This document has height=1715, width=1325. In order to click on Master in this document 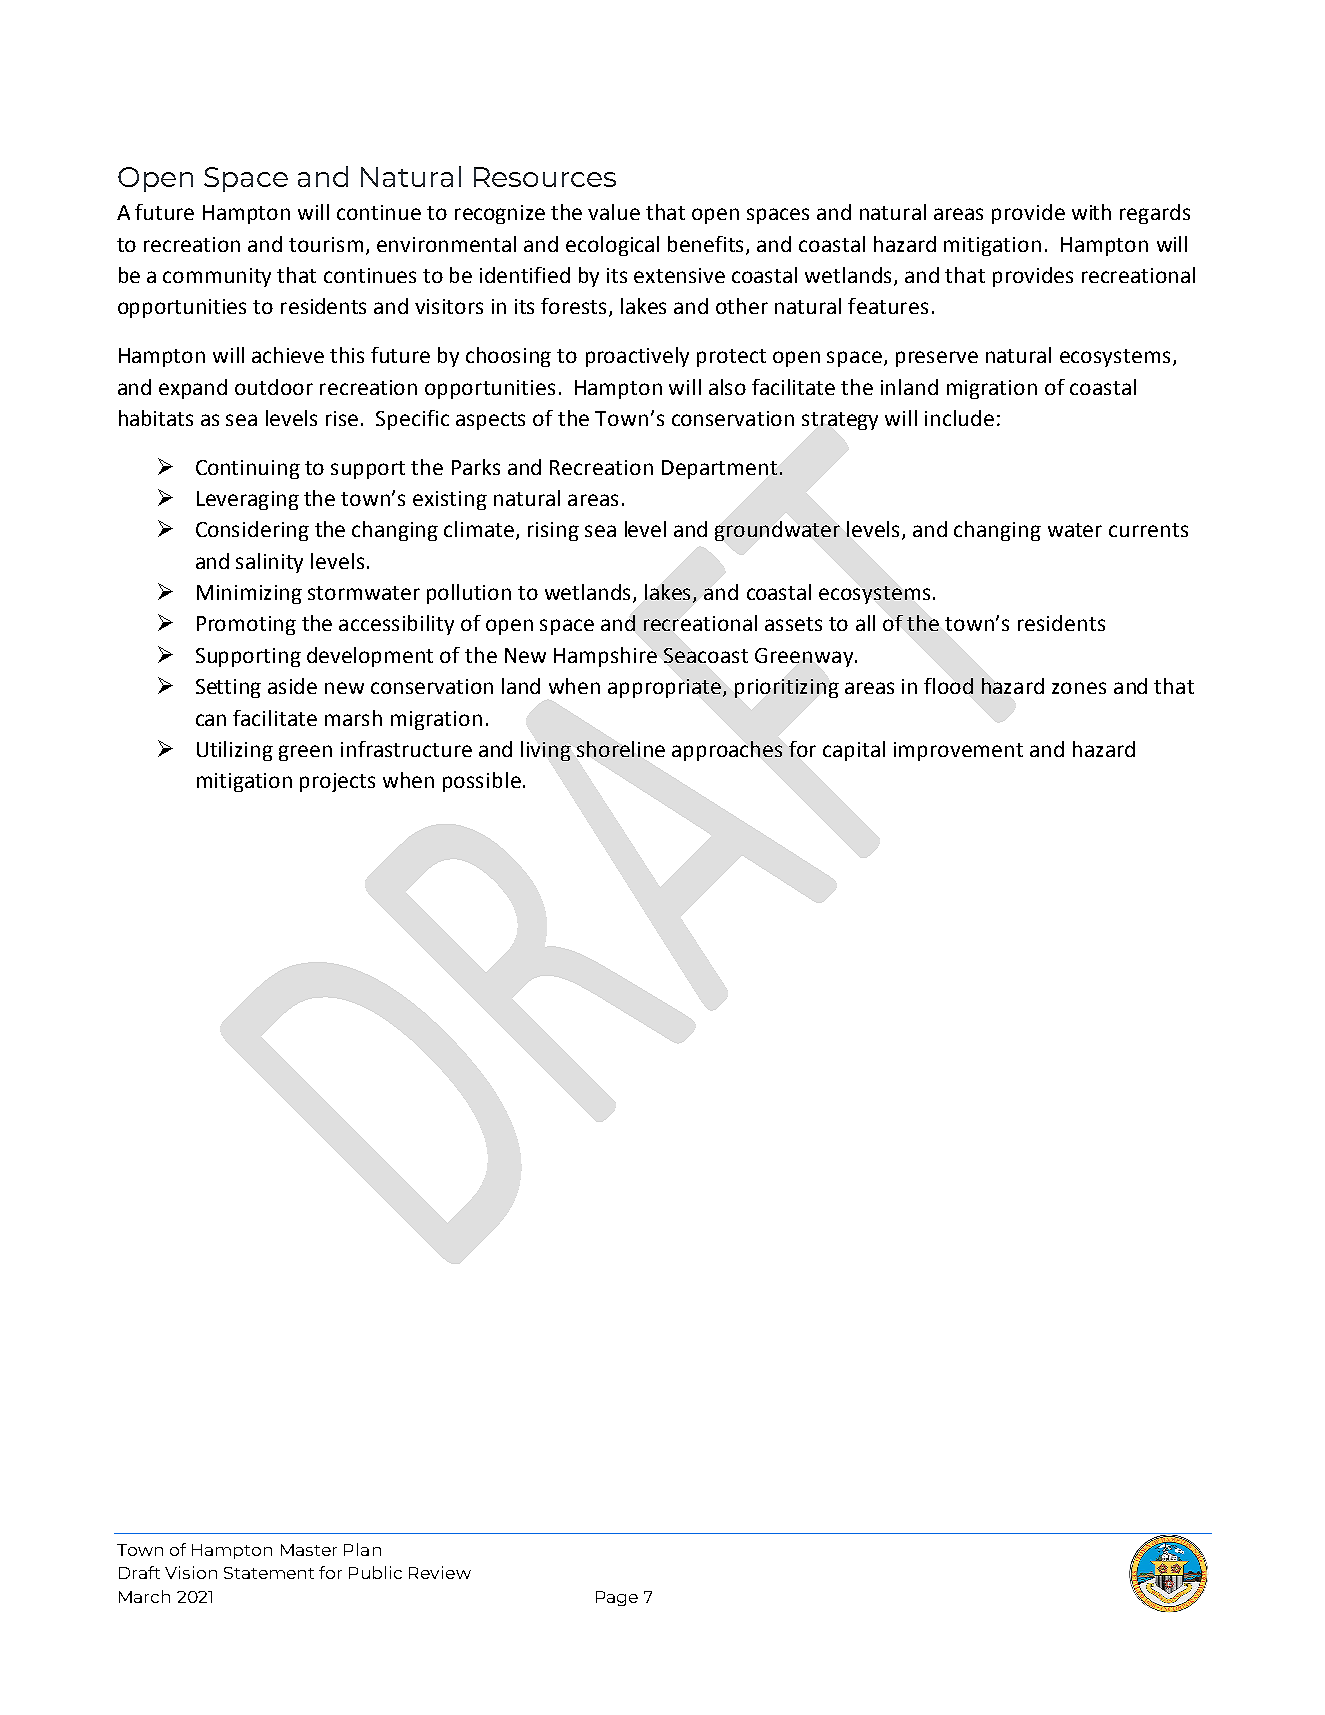, I will do `click(309, 1550)`.
